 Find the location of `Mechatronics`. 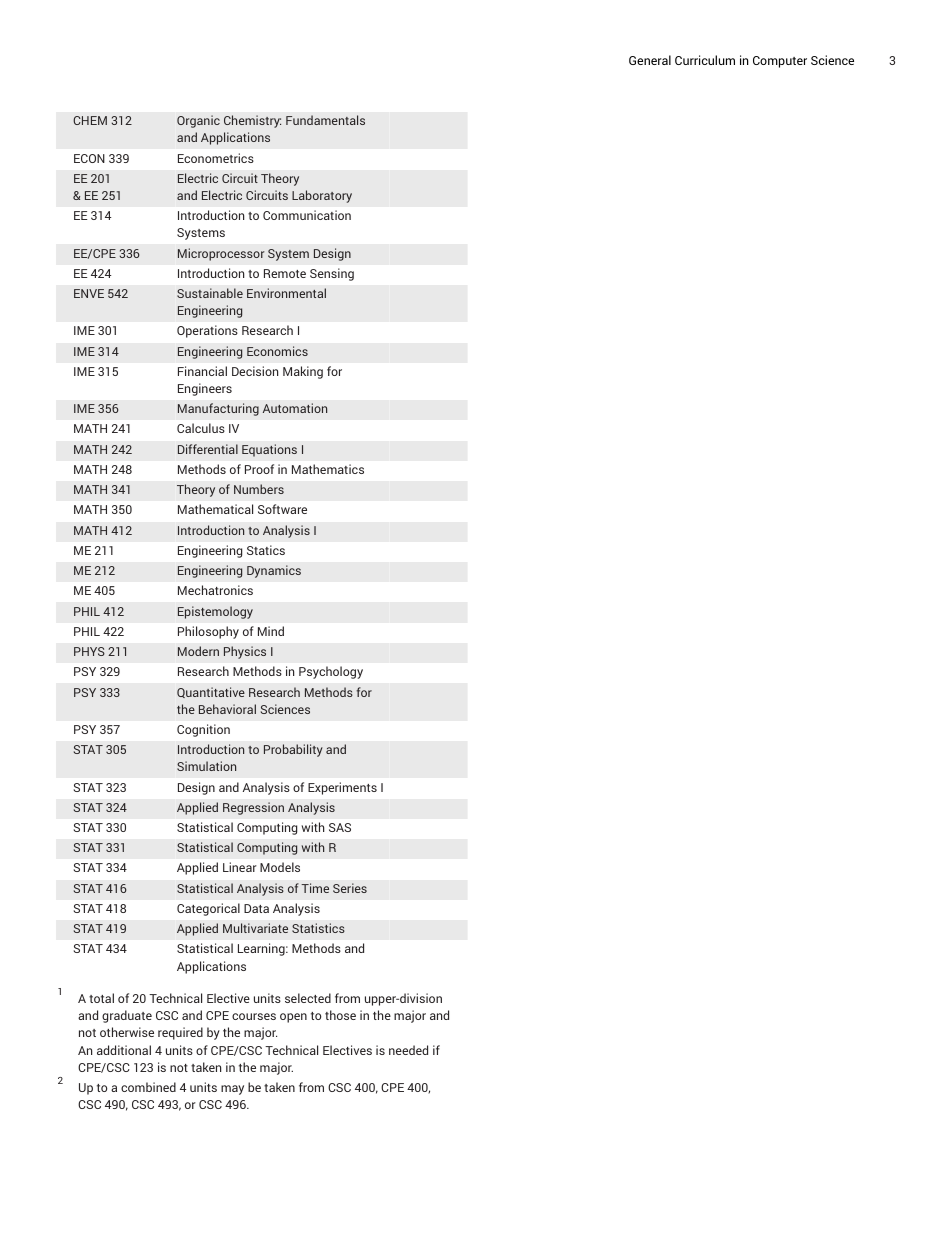

Mechatronics is located at coordinates (215, 590).
